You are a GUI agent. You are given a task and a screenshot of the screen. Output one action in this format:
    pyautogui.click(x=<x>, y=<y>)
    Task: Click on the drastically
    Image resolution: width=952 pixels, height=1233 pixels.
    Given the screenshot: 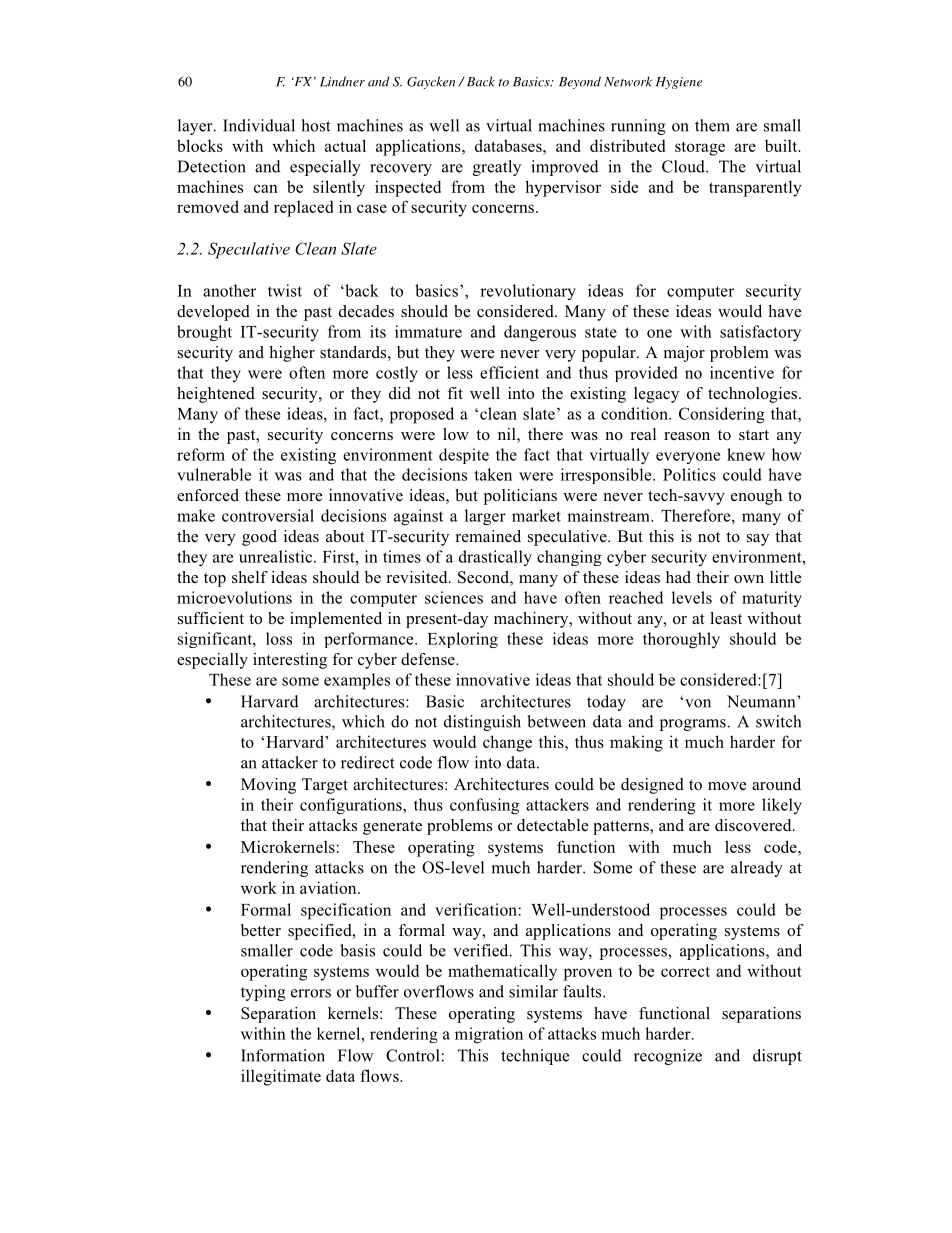 What is the action you would take?
    pyautogui.click(x=495, y=558)
